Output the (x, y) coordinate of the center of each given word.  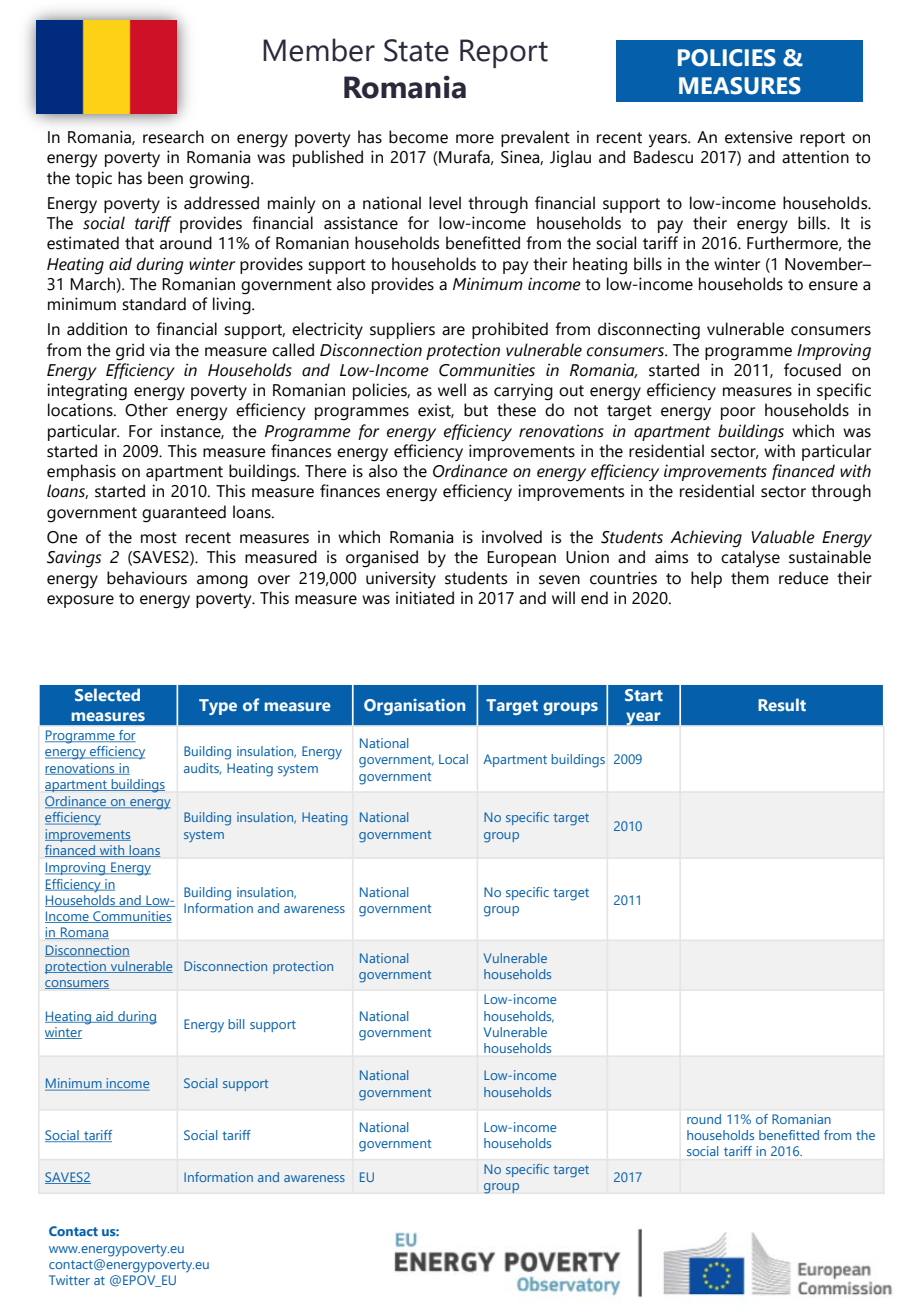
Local (453, 759)
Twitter (69, 1280)
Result (782, 704)
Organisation (414, 707)
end (594, 598)
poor (738, 413)
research (173, 137)
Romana (84, 933)
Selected (107, 694)
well (452, 390)
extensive (759, 137)
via (160, 350)
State (416, 50)
